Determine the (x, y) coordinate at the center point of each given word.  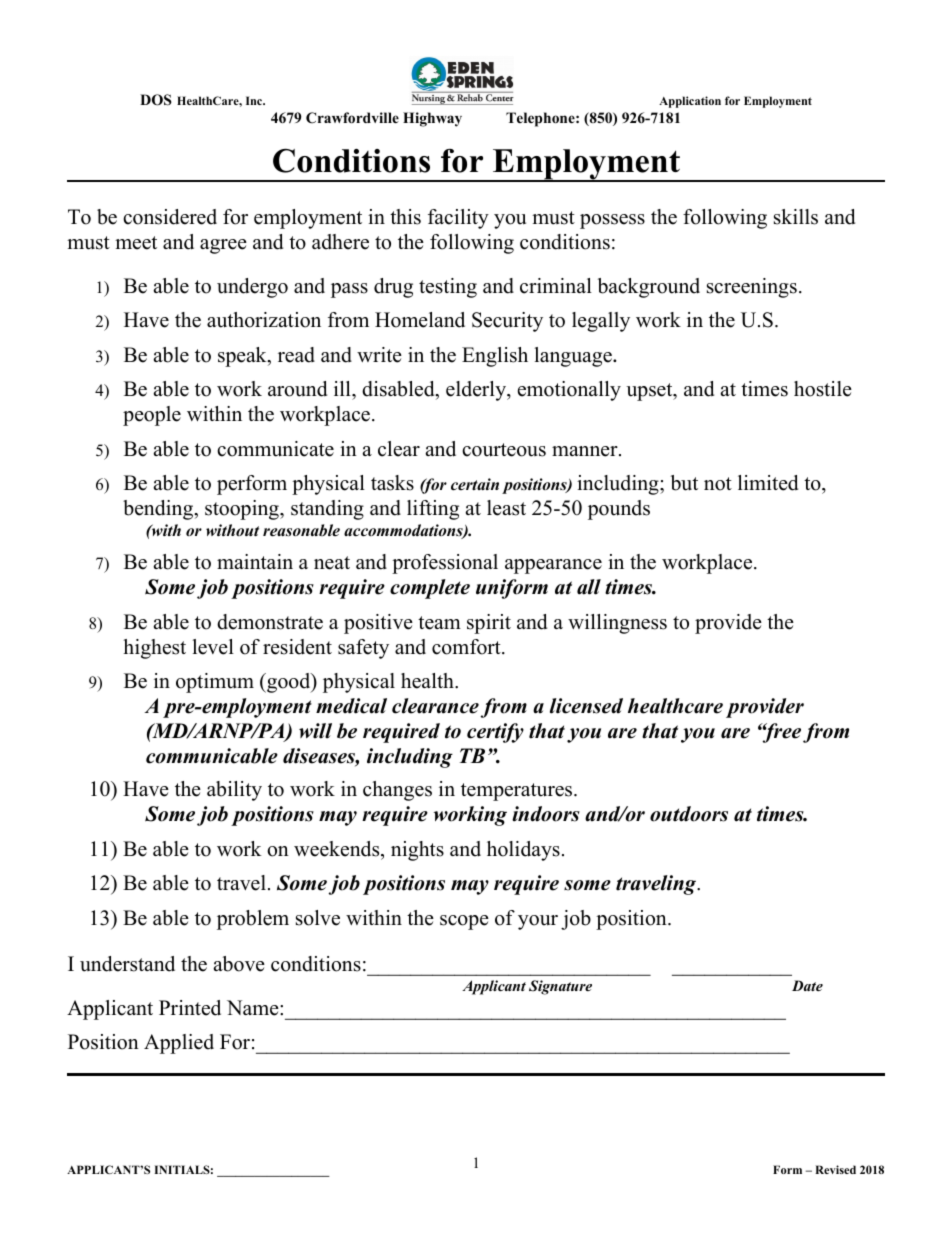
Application (690, 102)
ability (234, 791)
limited (768, 483)
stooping (243, 510)
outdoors (689, 814)
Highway (432, 119)
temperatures (518, 792)
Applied (179, 1044)
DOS (156, 100)
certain (475, 484)
